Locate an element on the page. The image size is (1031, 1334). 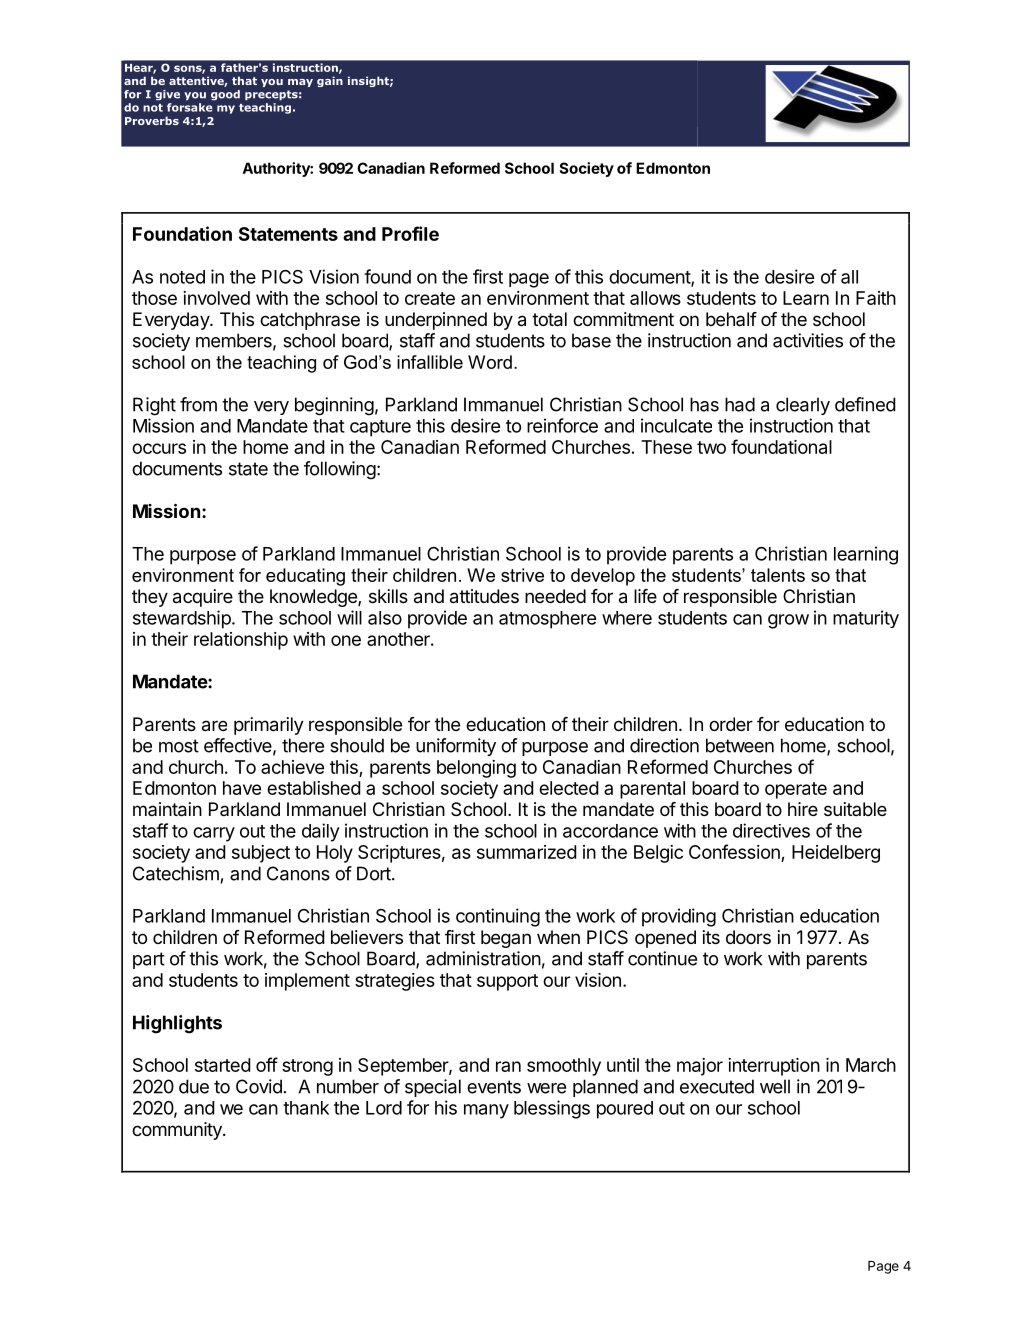
Covid is located at coordinates (259, 1086).
